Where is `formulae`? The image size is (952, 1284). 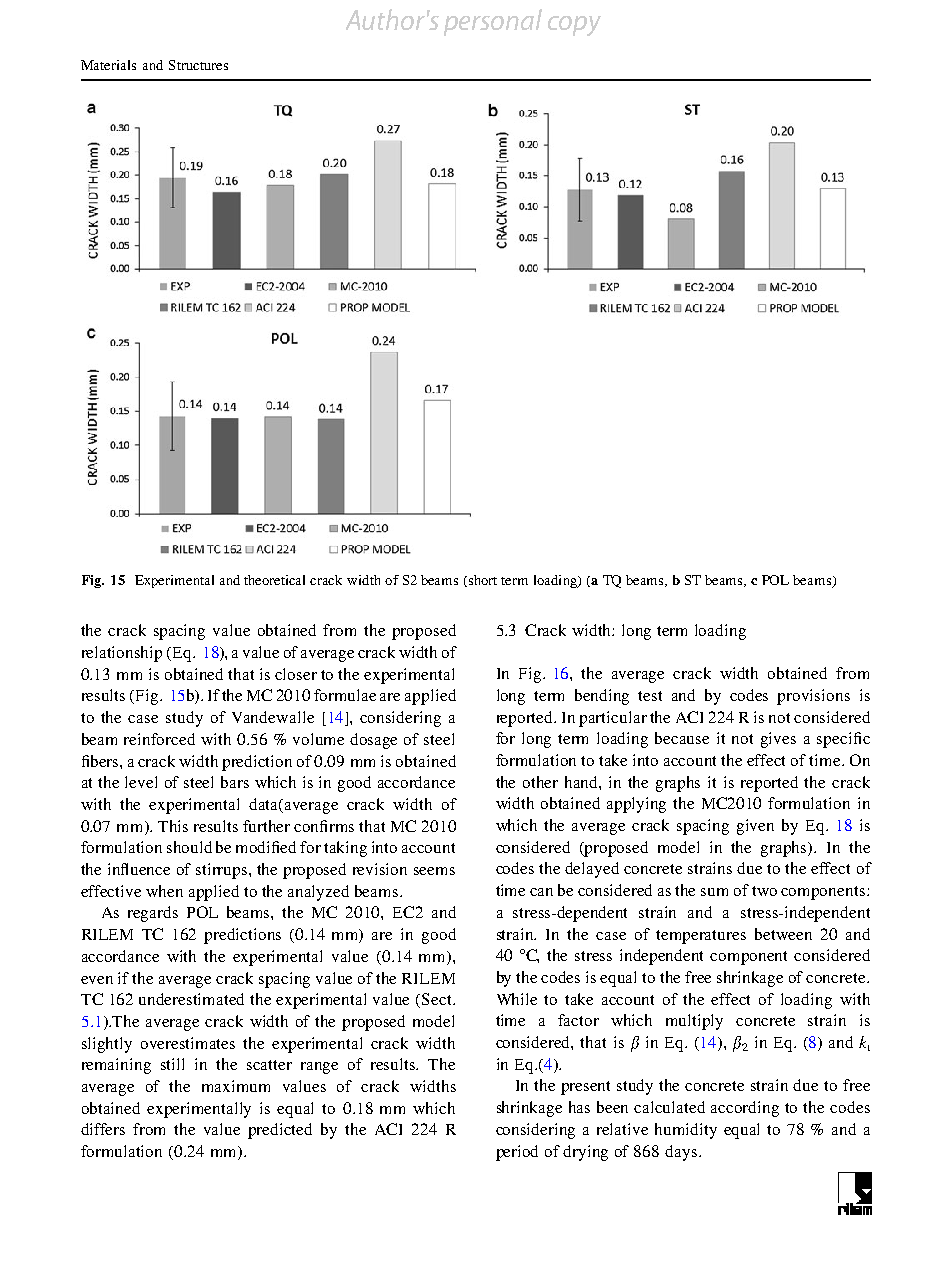
formulae is located at coordinates (345, 695).
